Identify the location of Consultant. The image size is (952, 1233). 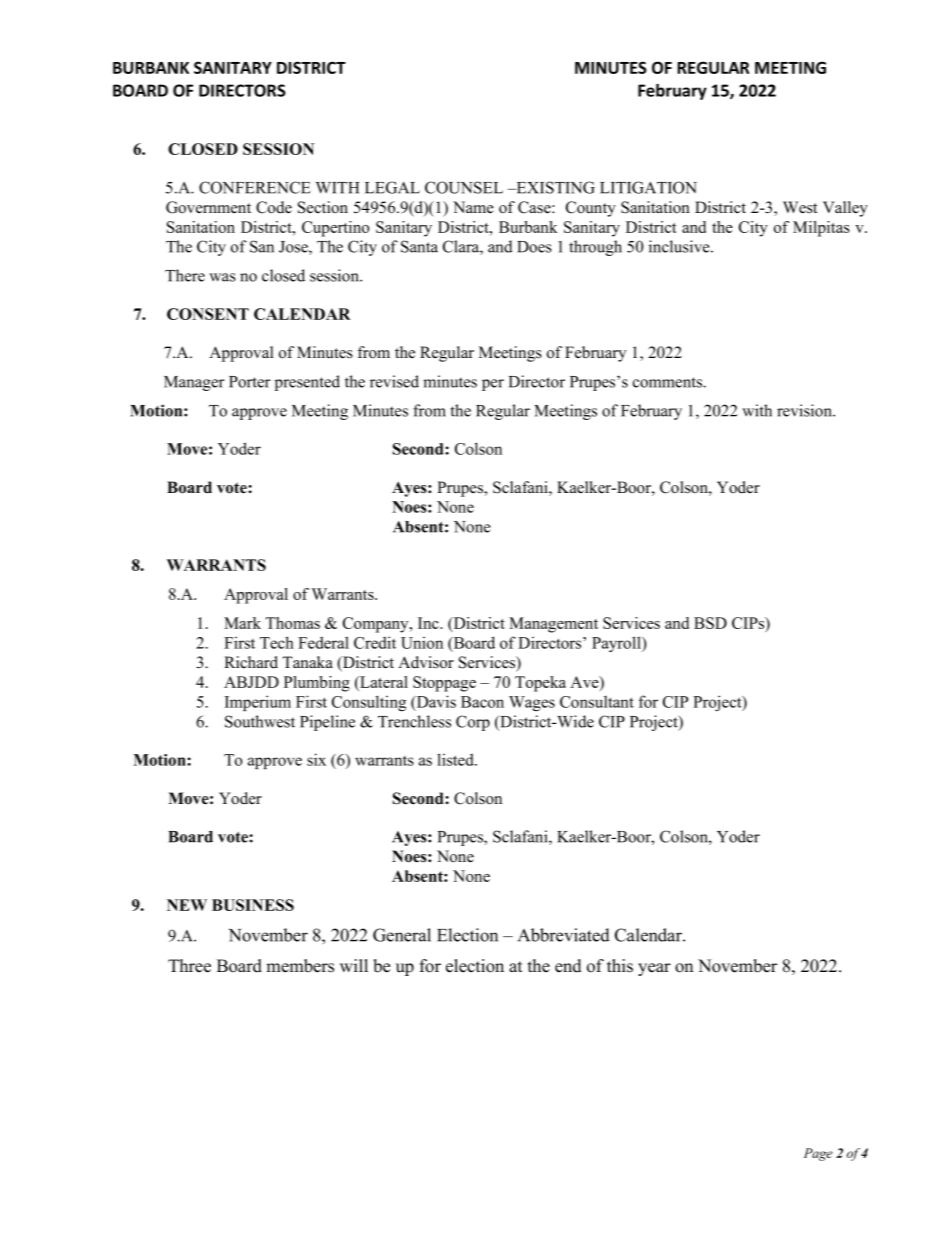
(597, 702).
